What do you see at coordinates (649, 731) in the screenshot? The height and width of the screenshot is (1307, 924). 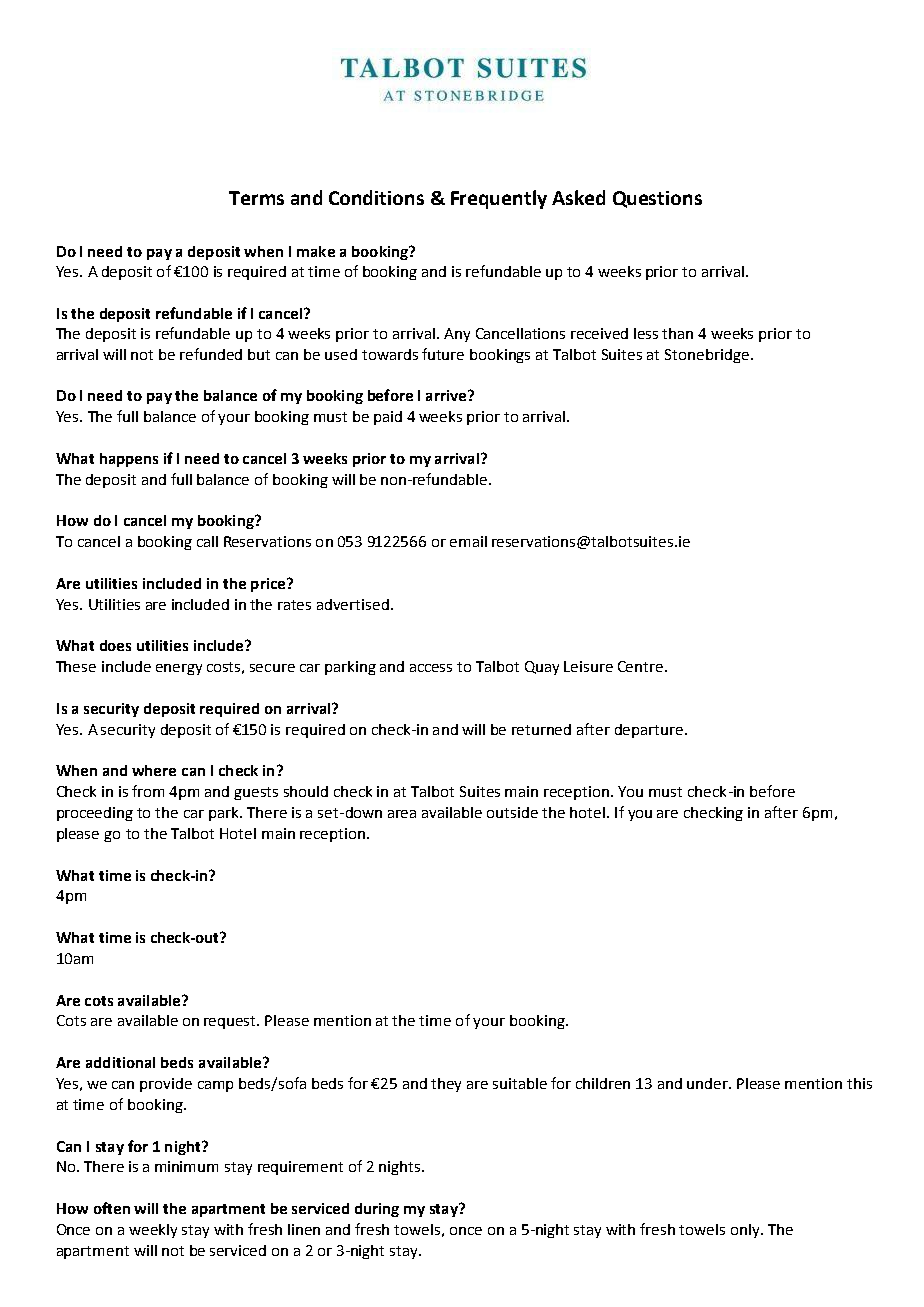 I see `departure` at bounding box center [649, 731].
